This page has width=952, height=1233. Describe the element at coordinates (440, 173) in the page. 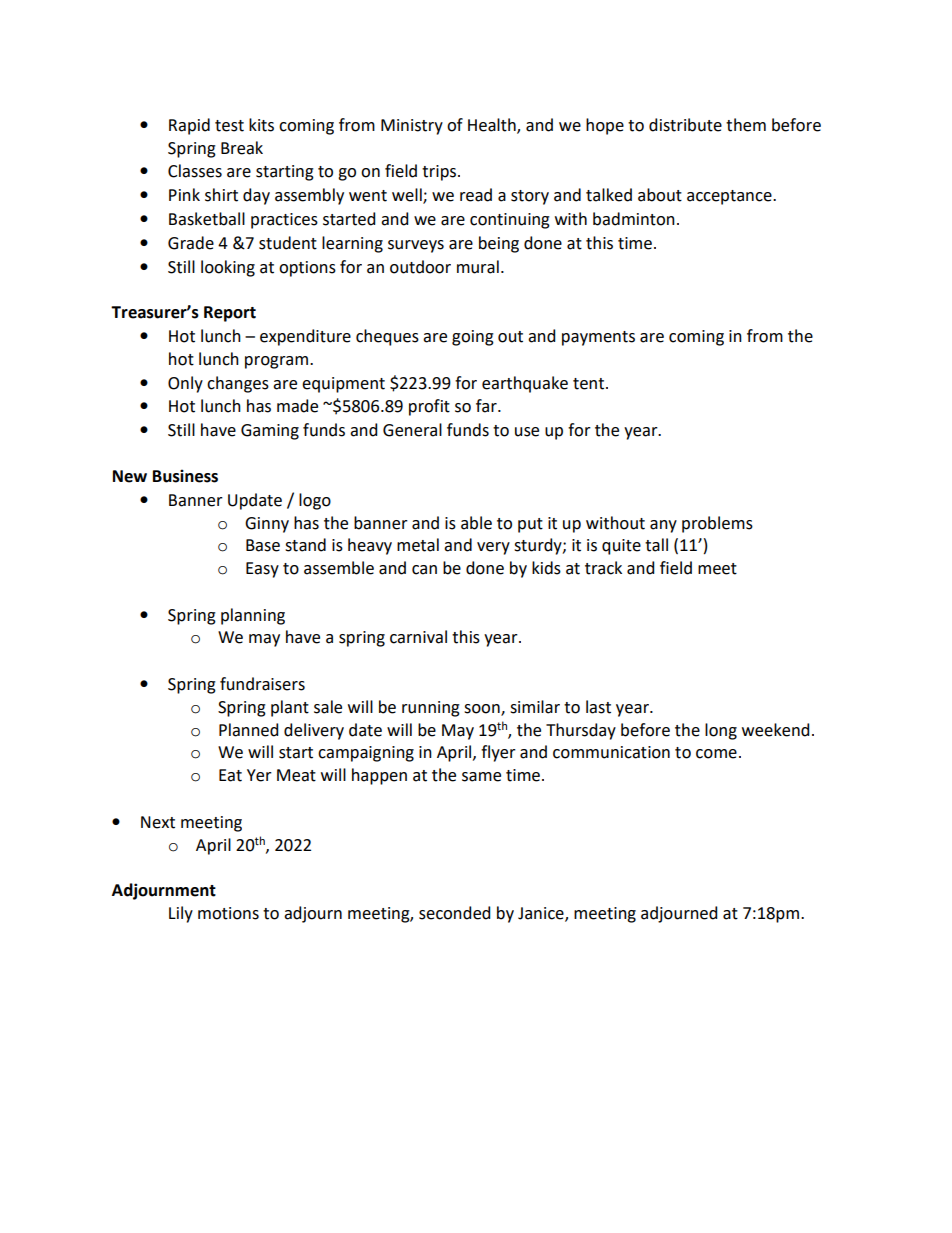

I see `trips` at that location.
